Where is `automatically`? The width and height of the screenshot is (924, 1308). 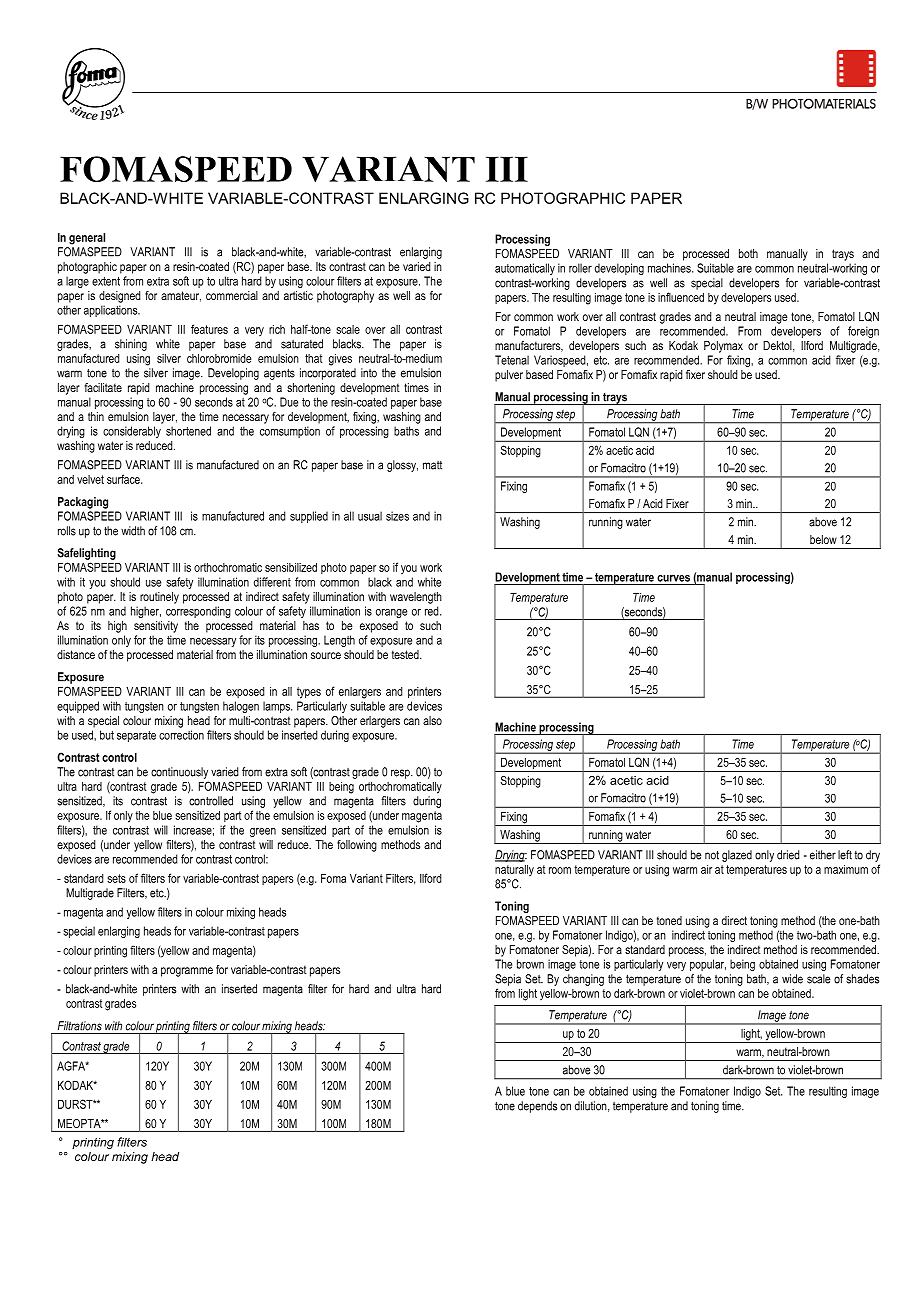 automatically is located at coordinates (525, 269).
